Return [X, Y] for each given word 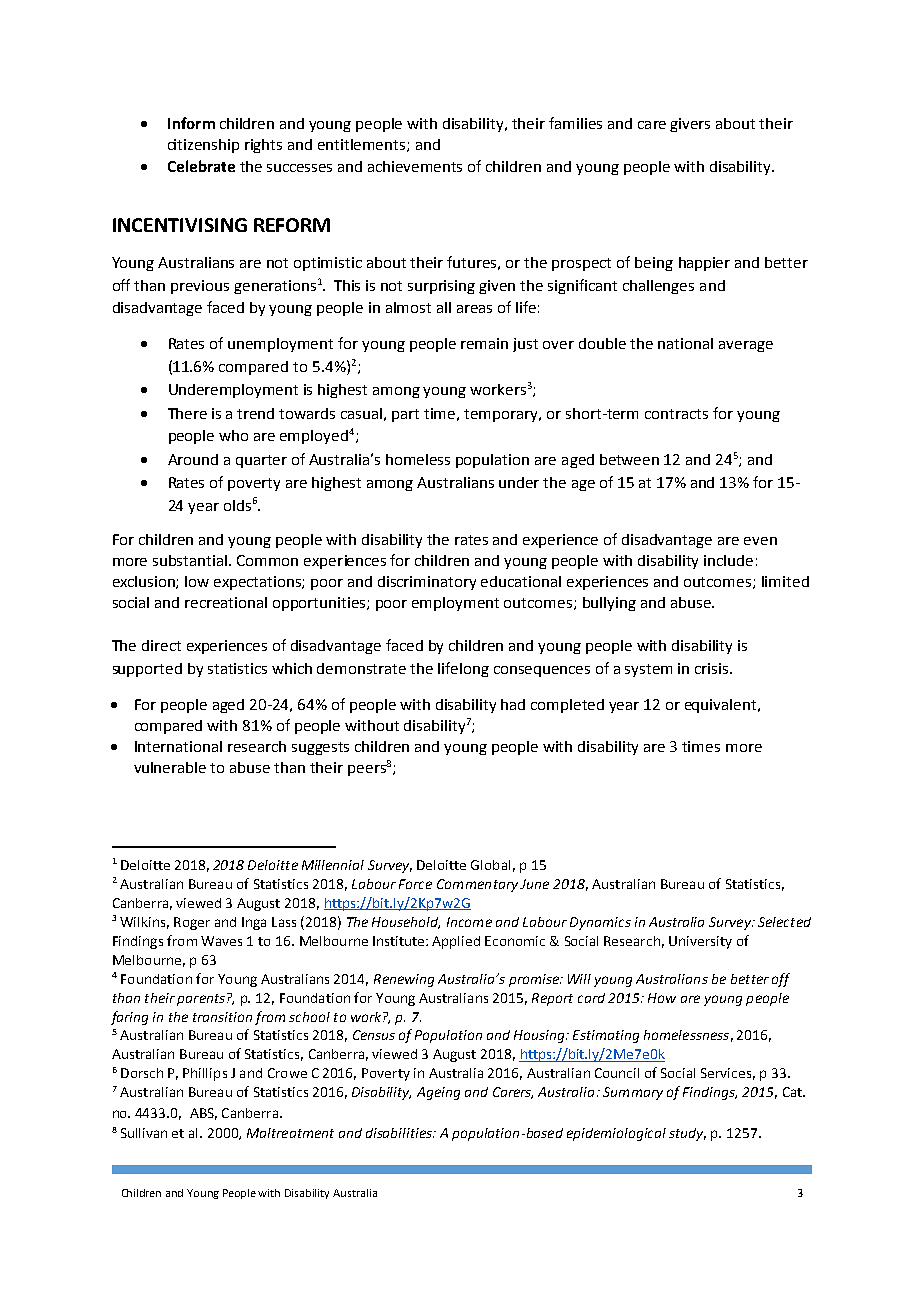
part [405, 415]
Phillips [205, 1074]
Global [490, 865]
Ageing [438, 1093]
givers [690, 125]
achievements [415, 166]
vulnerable [170, 767]
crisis [713, 668]
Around [193, 459]
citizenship [203, 146]
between [629, 459]
